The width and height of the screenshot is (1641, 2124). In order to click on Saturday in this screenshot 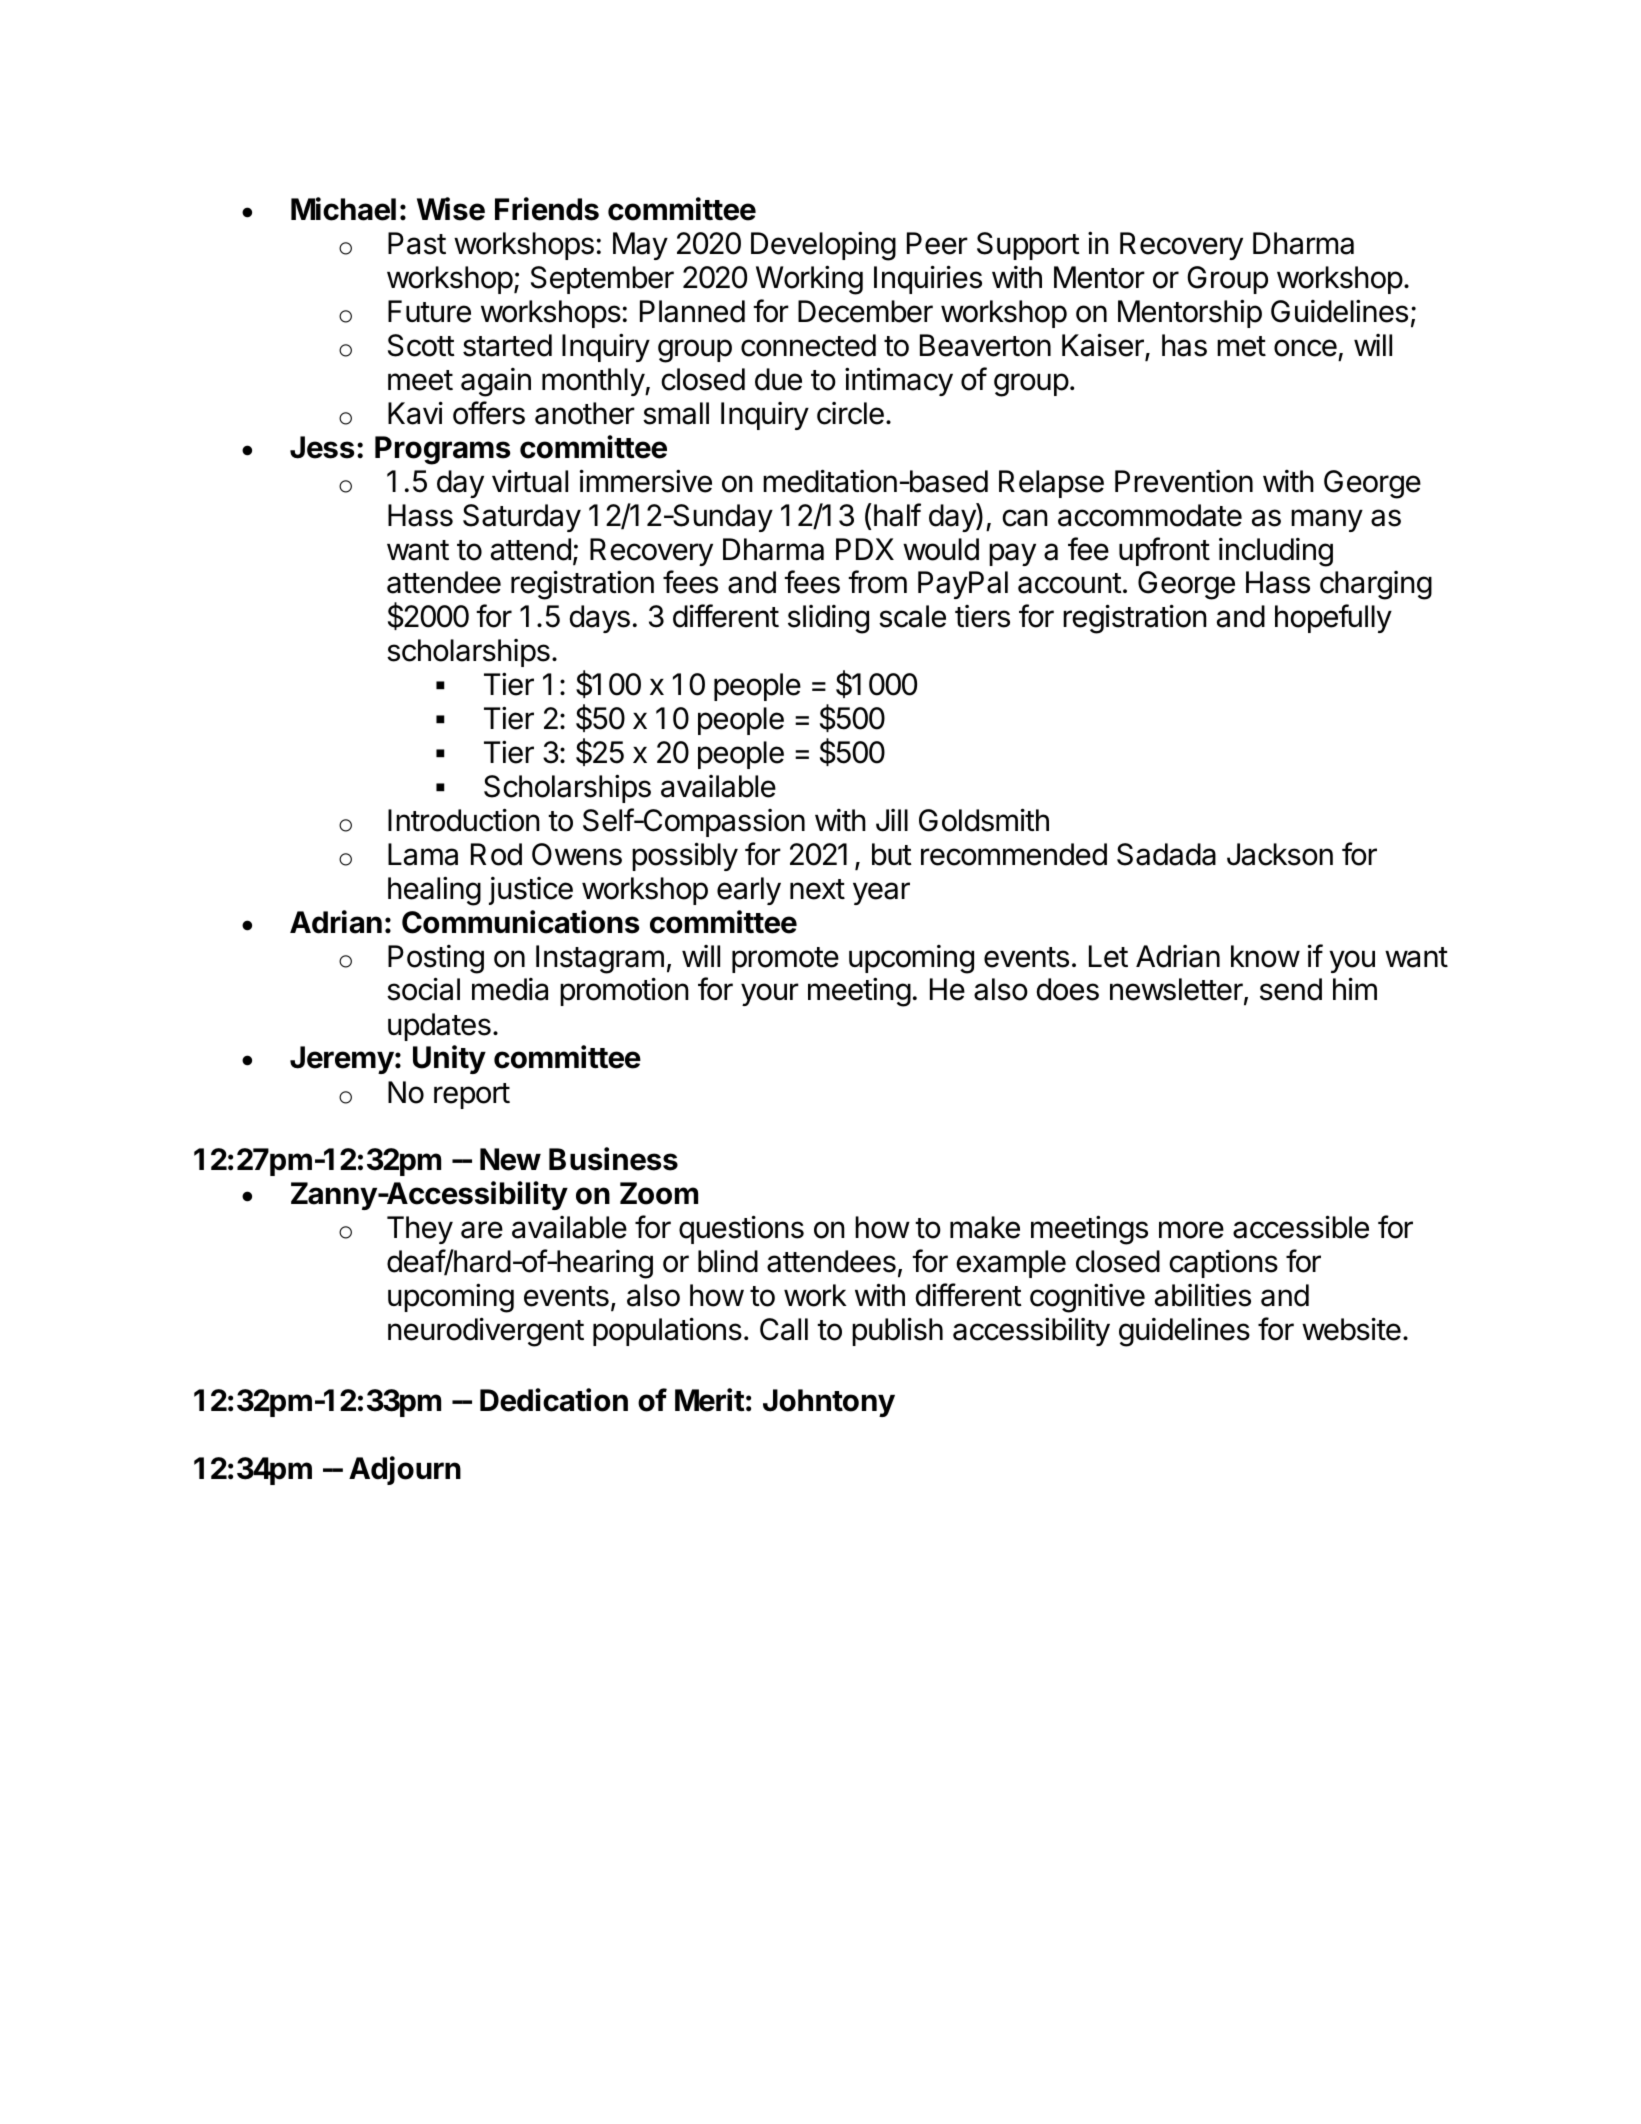, I will do `click(522, 518)`.
